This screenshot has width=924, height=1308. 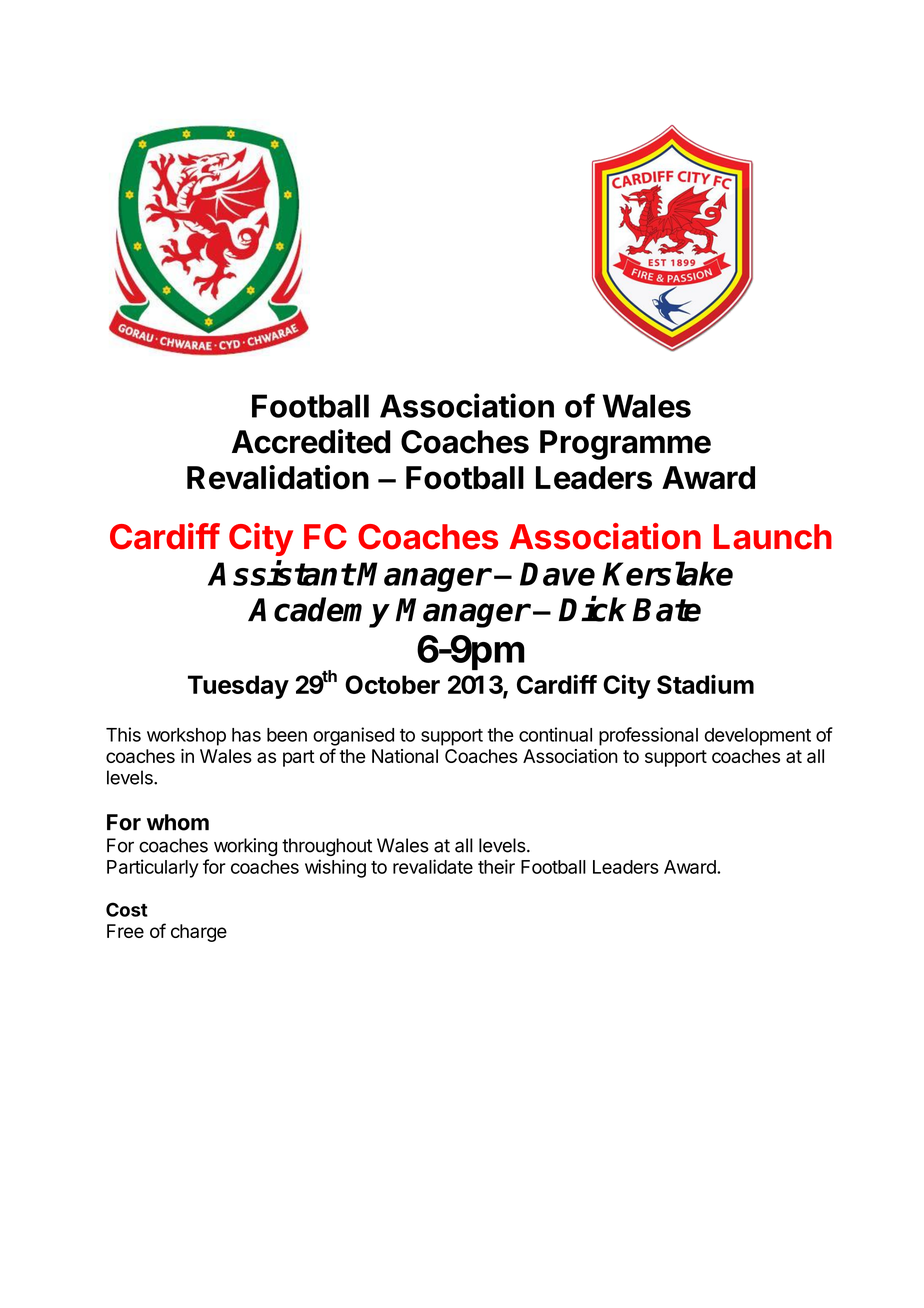 I want to click on organised, so click(x=353, y=736).
